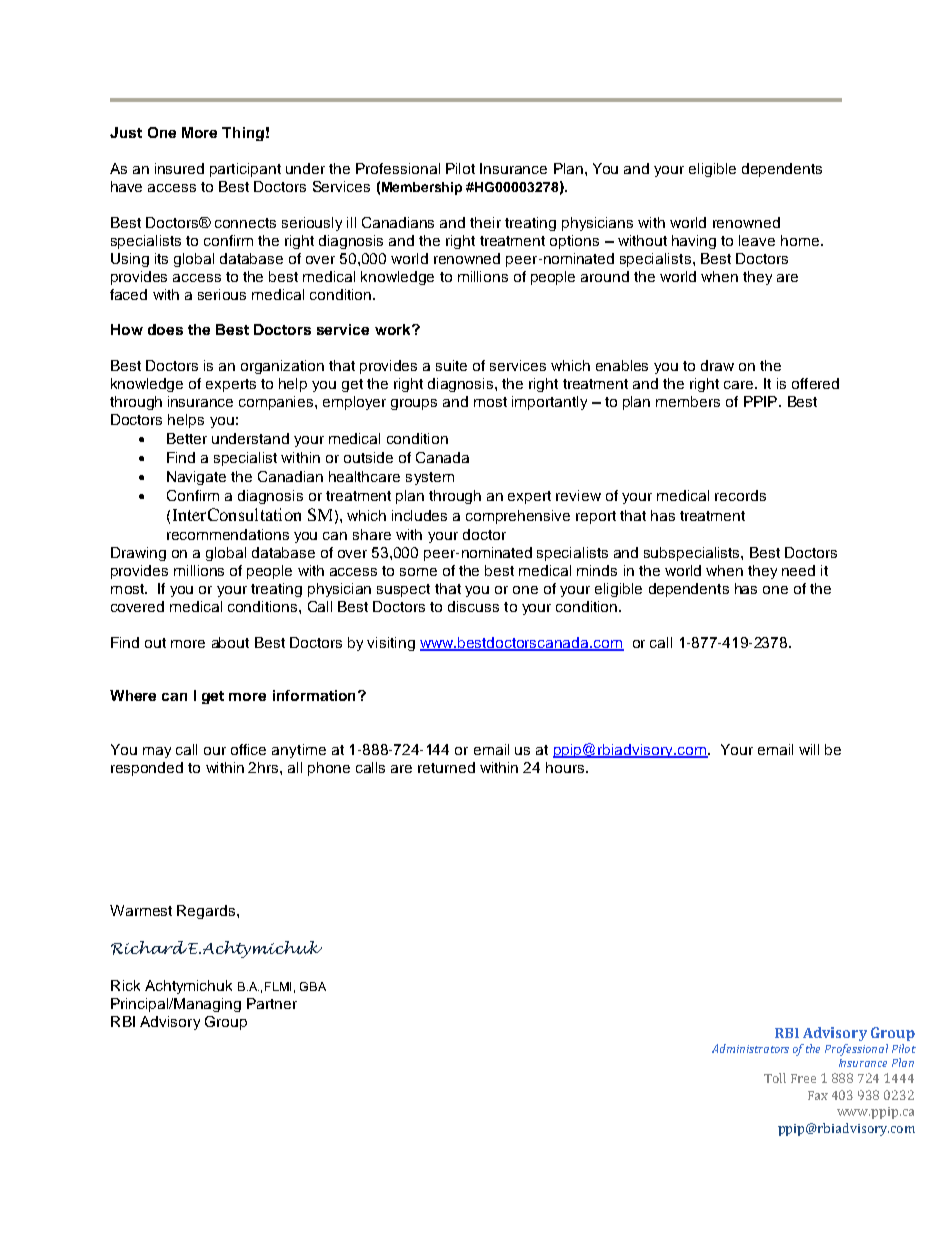  What do you see at coordinates (179, 168) in the image?
I see `insured` at bounding box center [179, 168].
